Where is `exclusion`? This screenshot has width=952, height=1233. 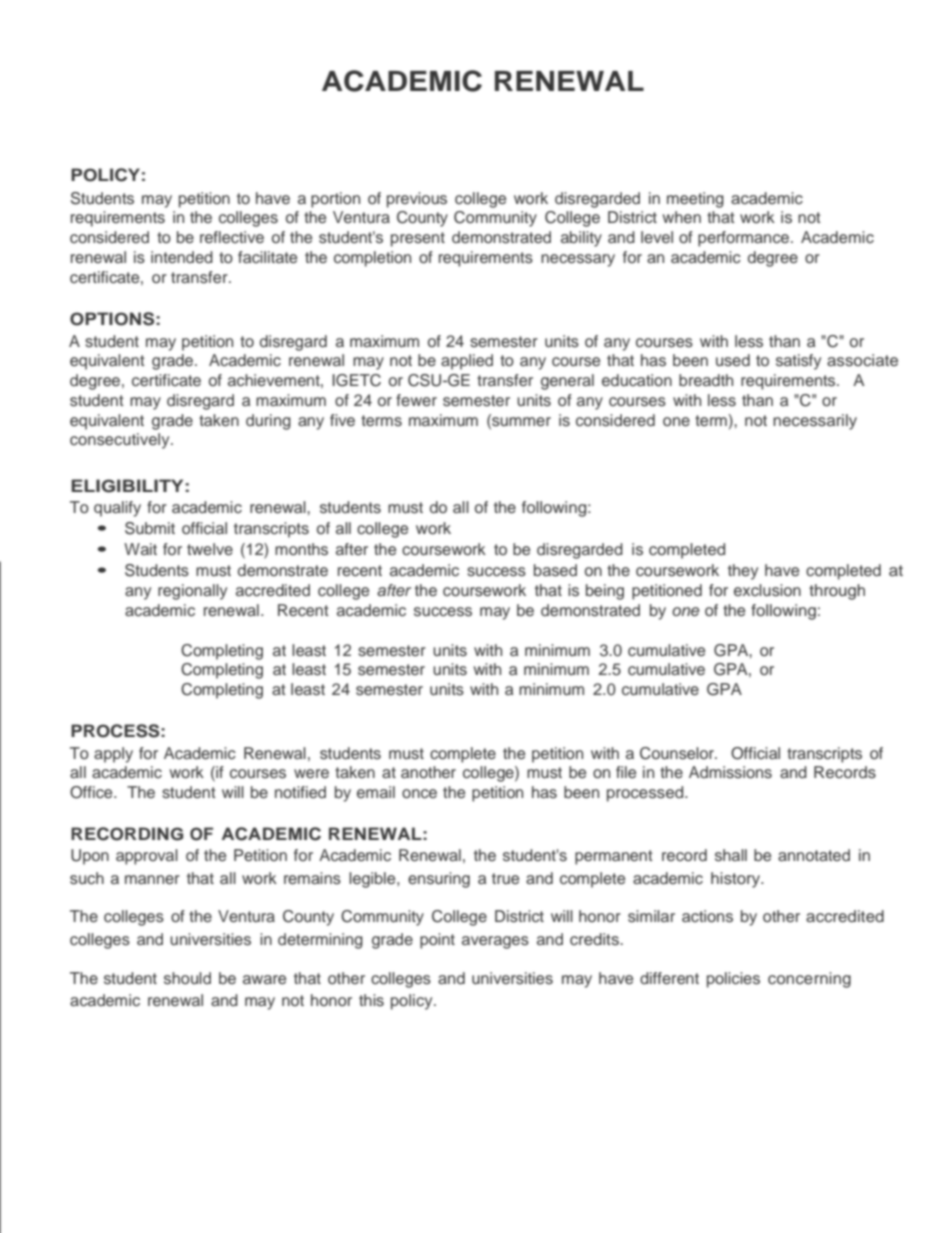 exclusion is located at coordinates (767, 590).
